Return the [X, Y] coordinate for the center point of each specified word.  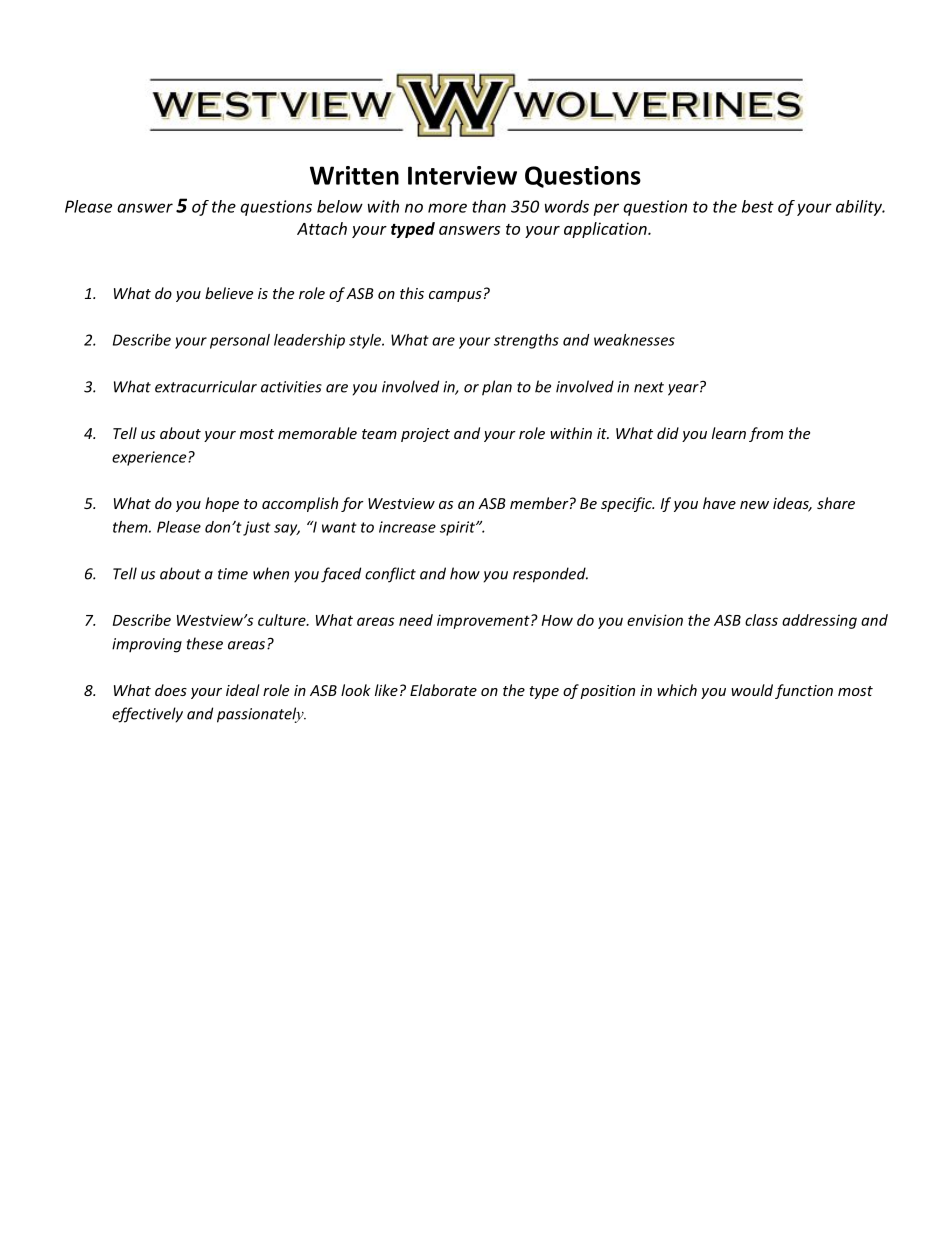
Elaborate [443, 690]
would [752, 690]
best [758, 206]
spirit [458, 528]
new [754, 505]
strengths [526, 341]
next [649, 387]
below [340, 206]
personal [240, 341]
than [489, 206]
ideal [243, 690]
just [257, 528]
